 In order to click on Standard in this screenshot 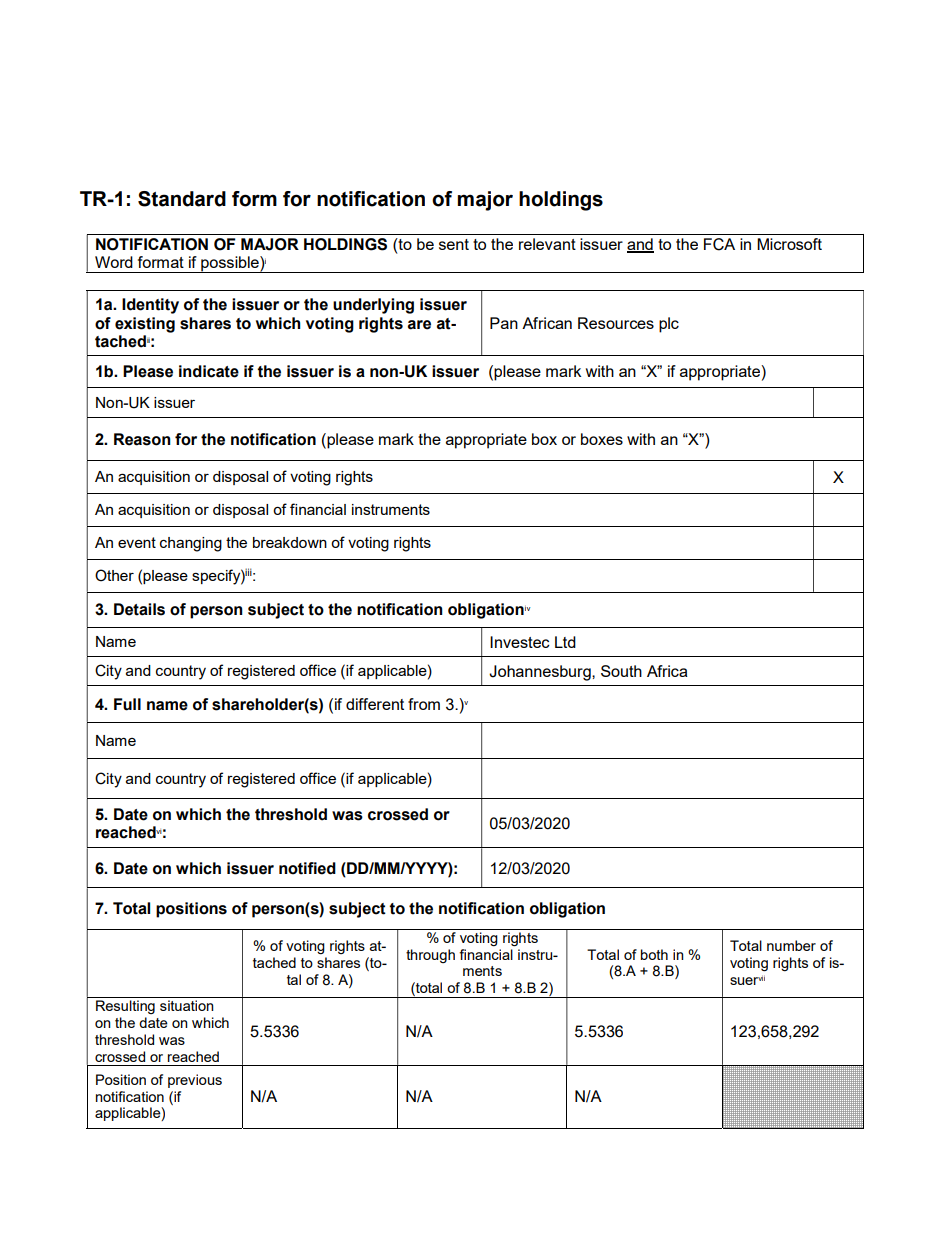, I will do `click(182, 199)`.
